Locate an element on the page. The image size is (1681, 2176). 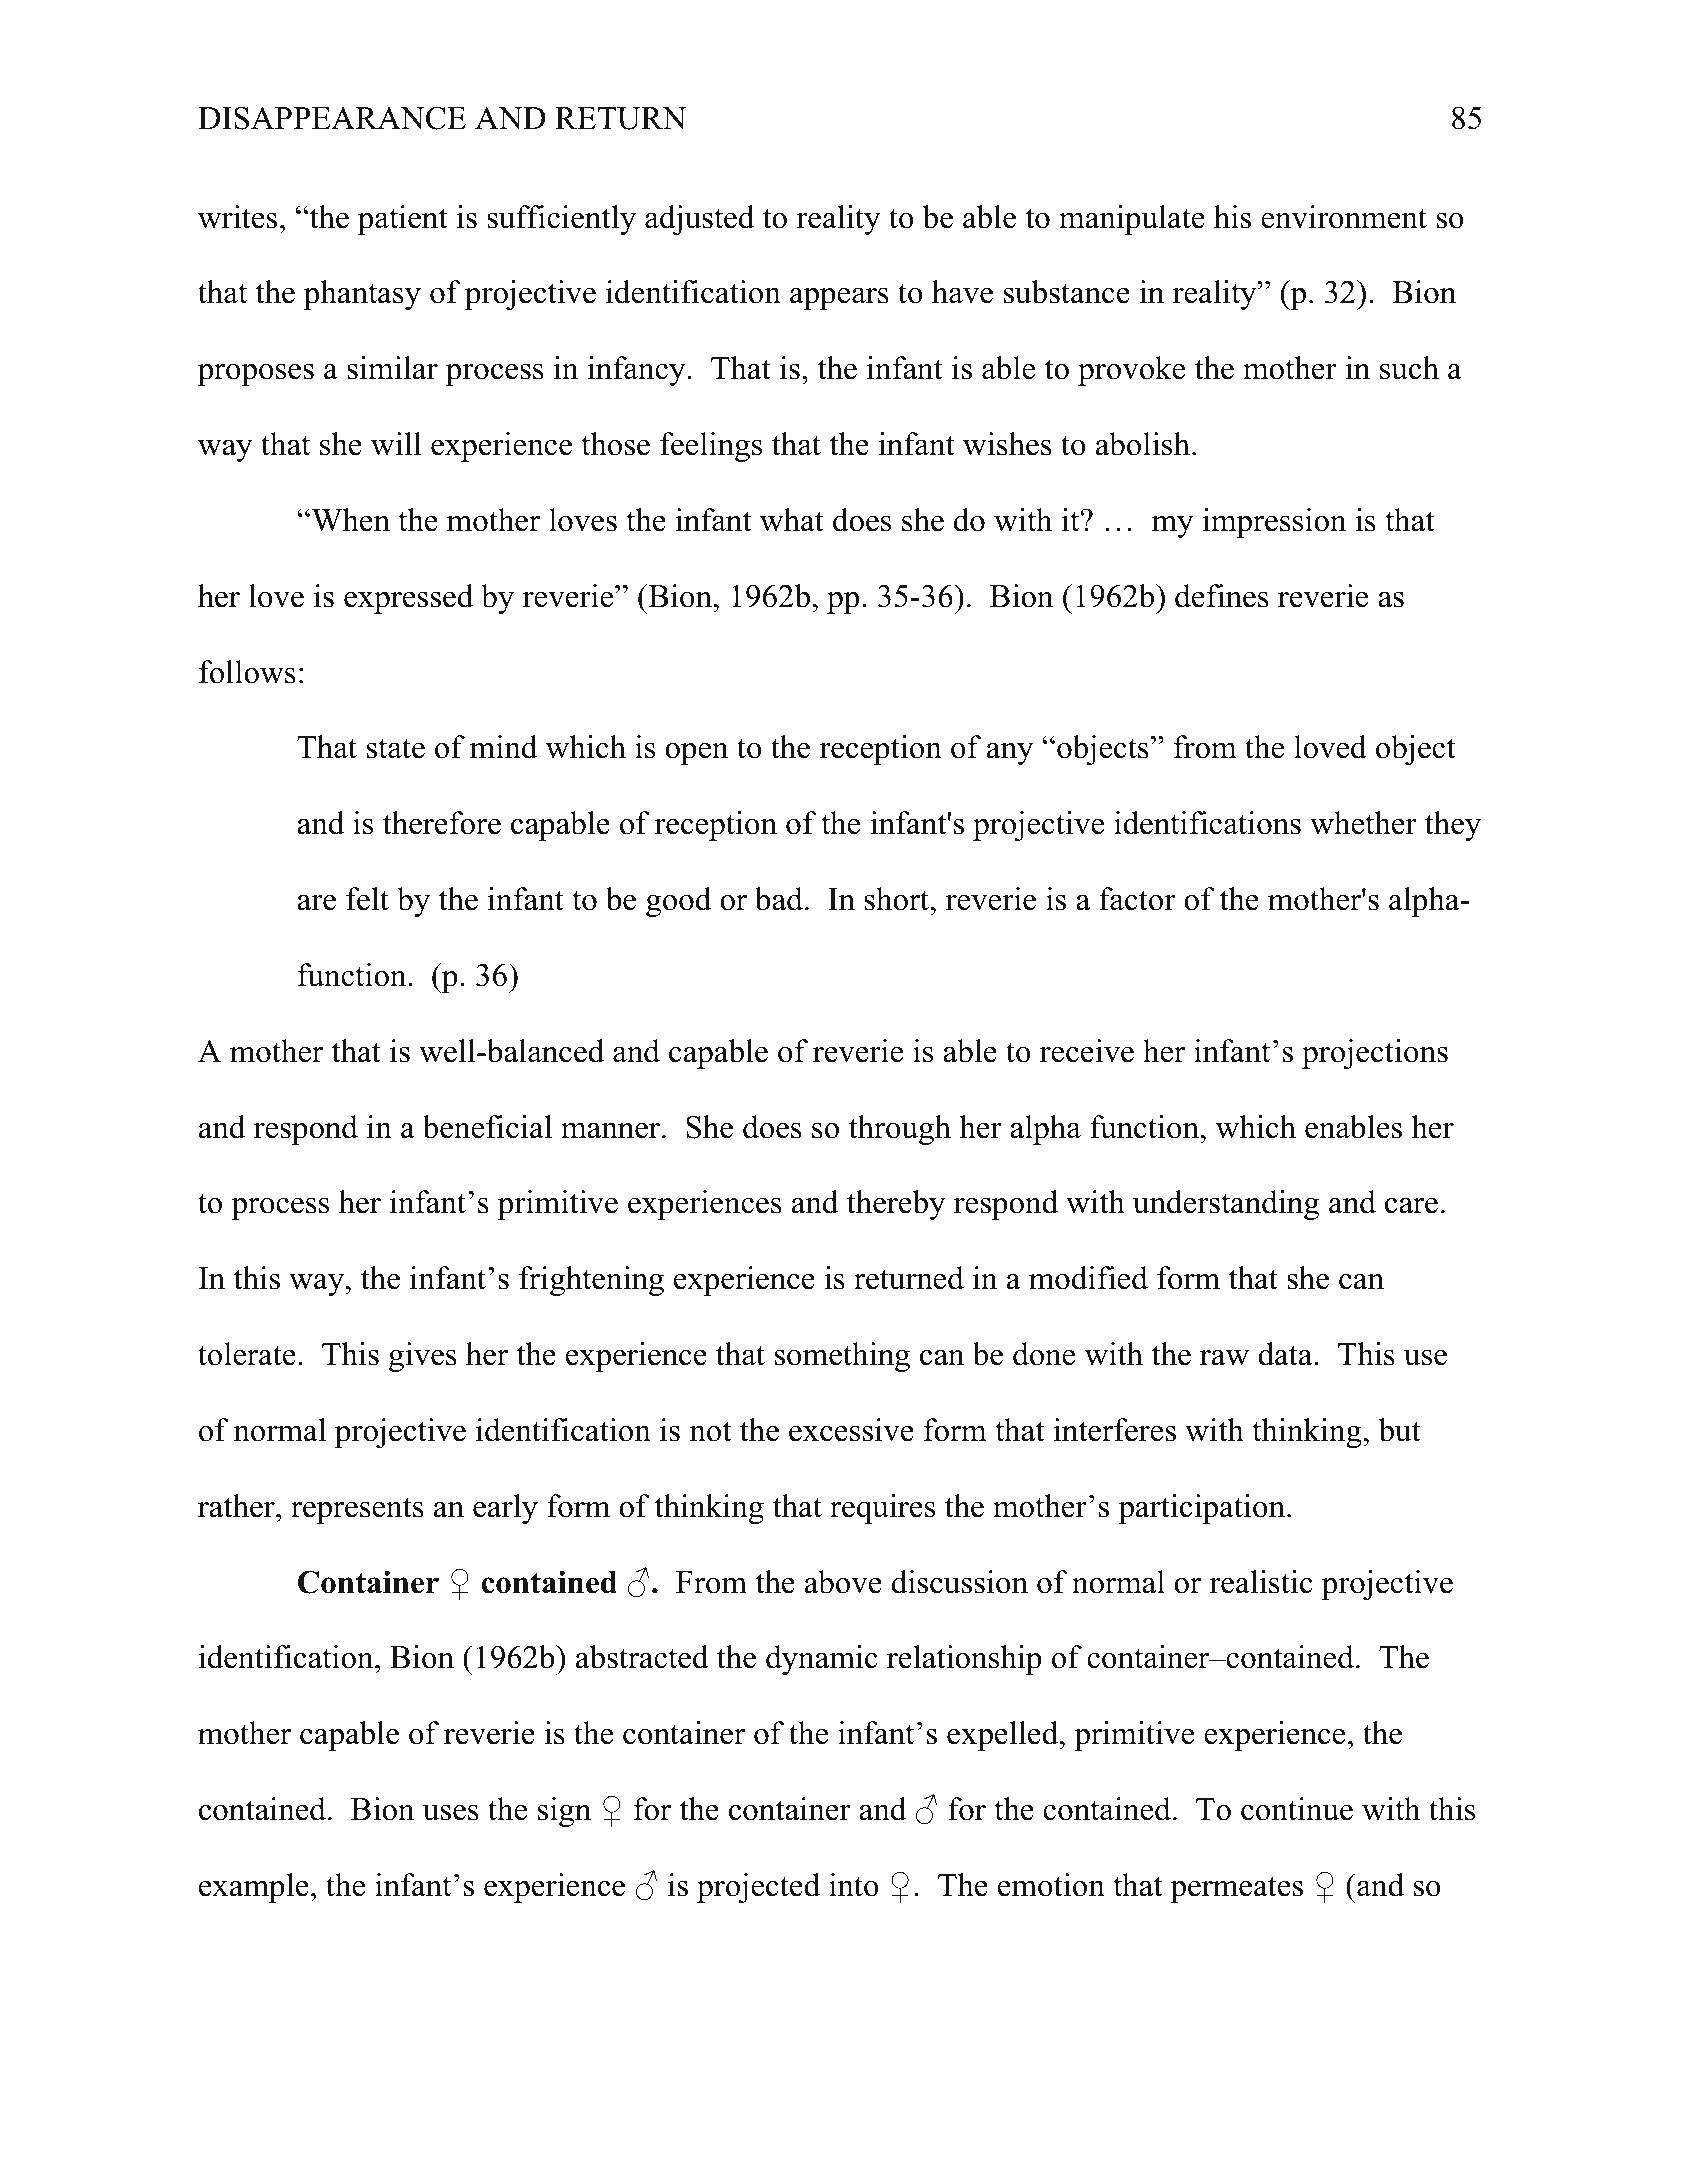
adjusted is located at coordinates (699, 220).
